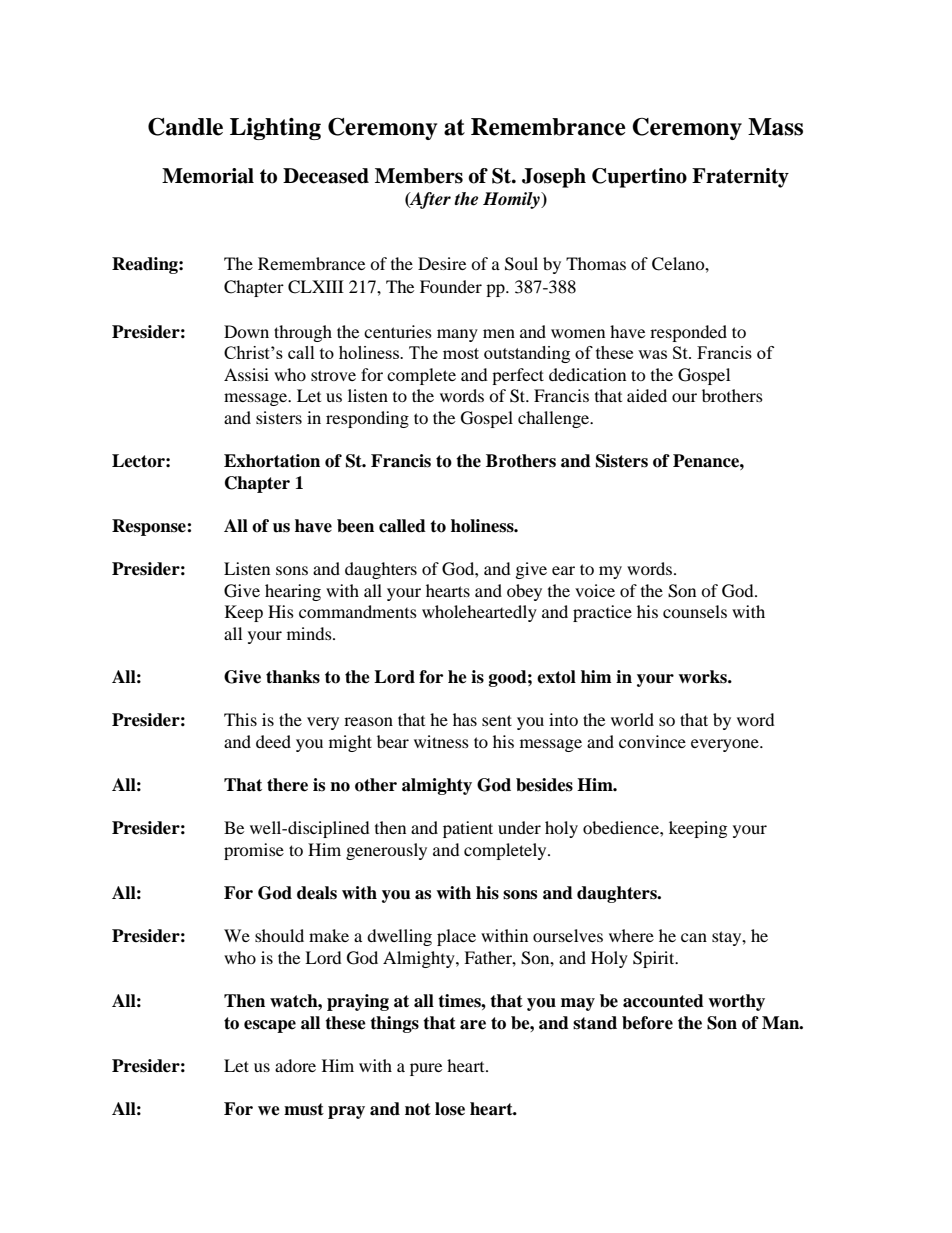 The width and height of the page is (952, 1233). I want to click on before, so click(647, 1023).
